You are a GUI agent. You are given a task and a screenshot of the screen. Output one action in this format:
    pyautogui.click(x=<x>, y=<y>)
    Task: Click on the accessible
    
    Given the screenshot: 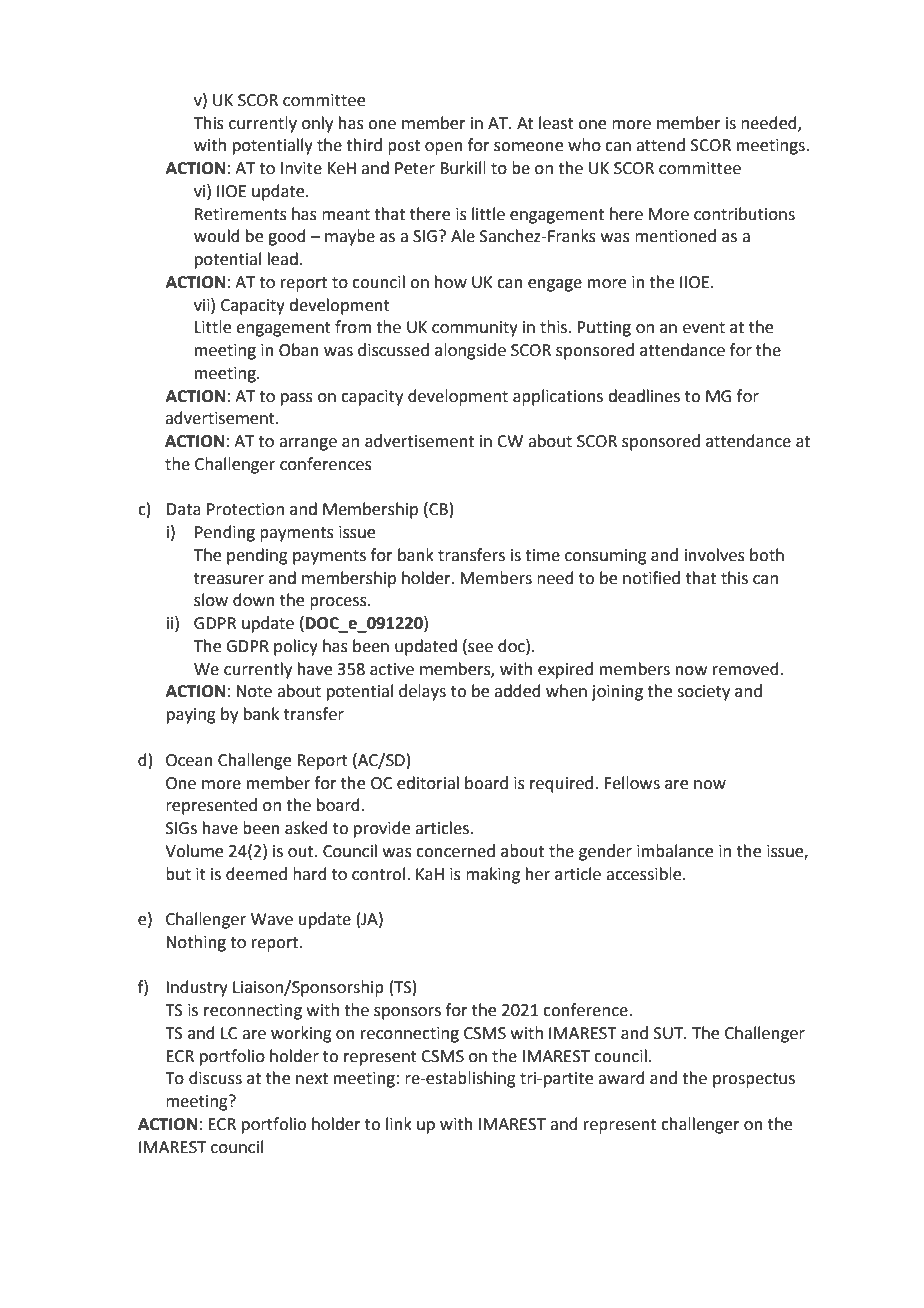 What is the action you would take?
    pyautogui.click(x=645, y=874)
